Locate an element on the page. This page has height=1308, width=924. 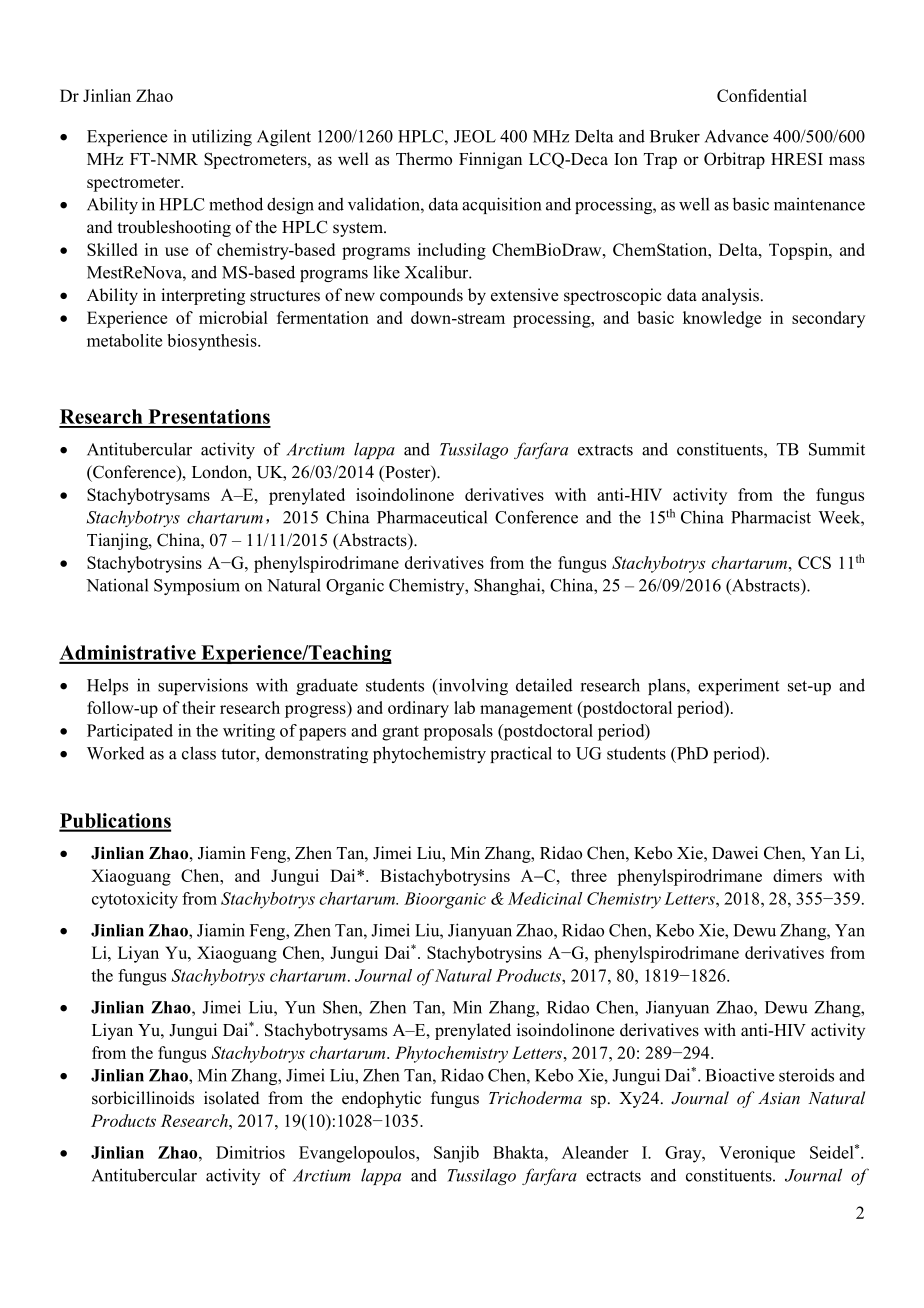
utilizing is located at coordinates (222, 137).
